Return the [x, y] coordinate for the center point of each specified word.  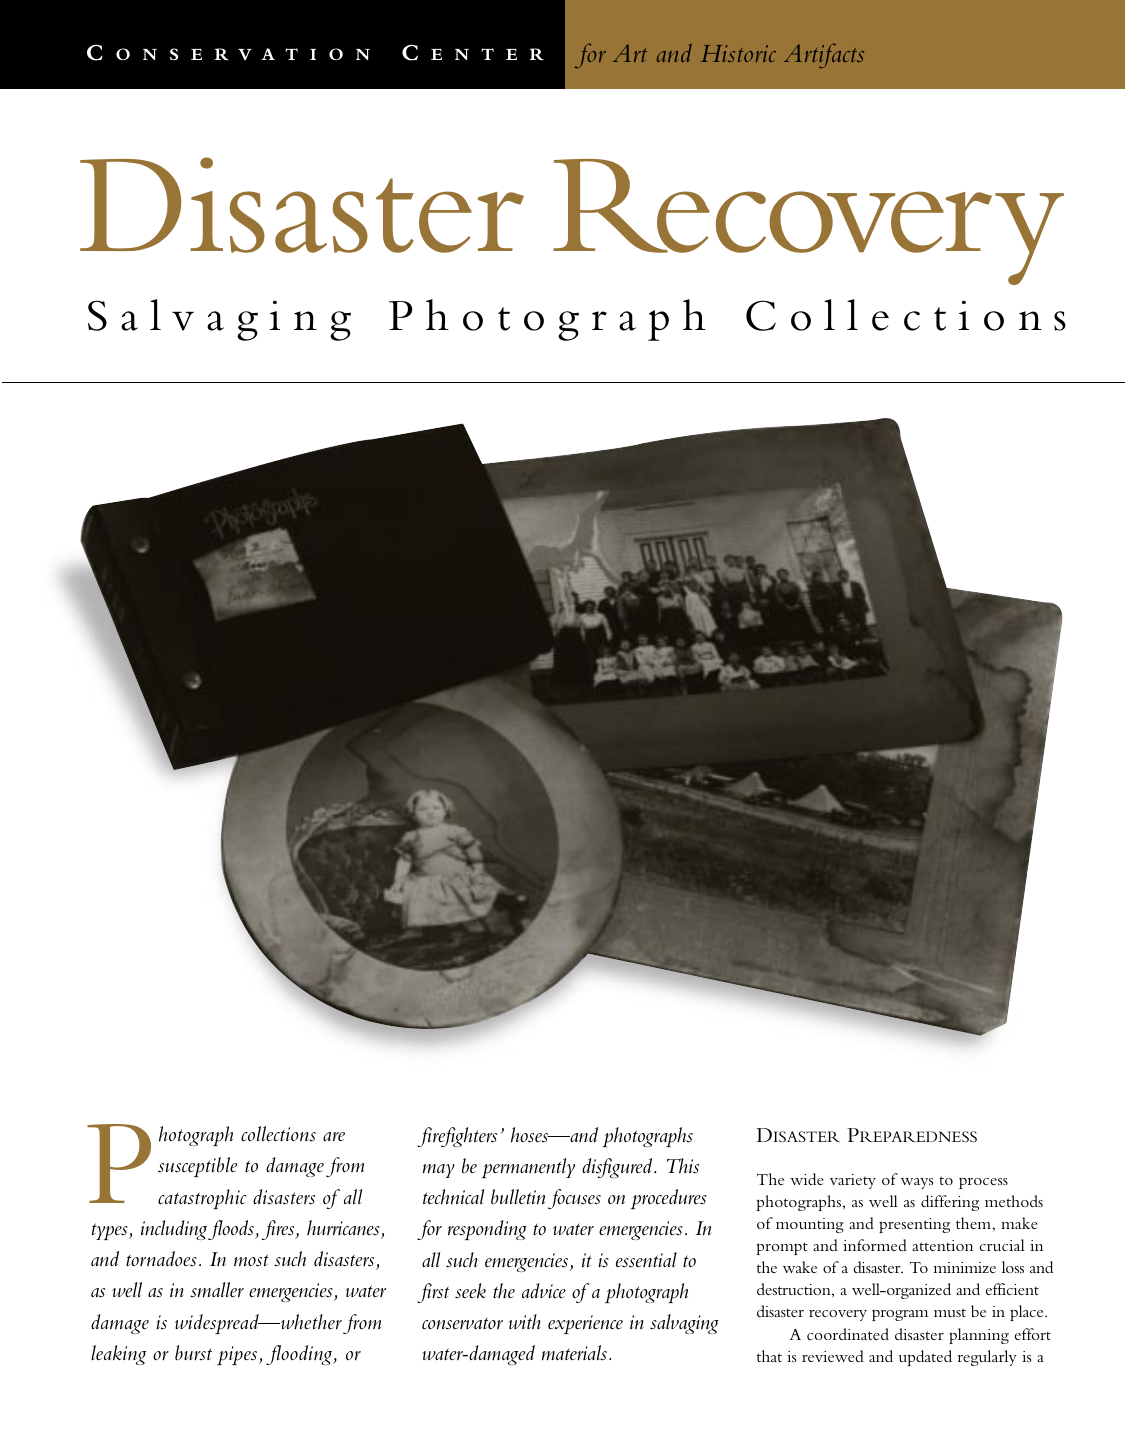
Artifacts [824, 55]
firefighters [457, 1137]
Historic [738, 53]
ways [917, 1183]
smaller [217, 1290]
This [683, 1166]
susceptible [197, 1167]
